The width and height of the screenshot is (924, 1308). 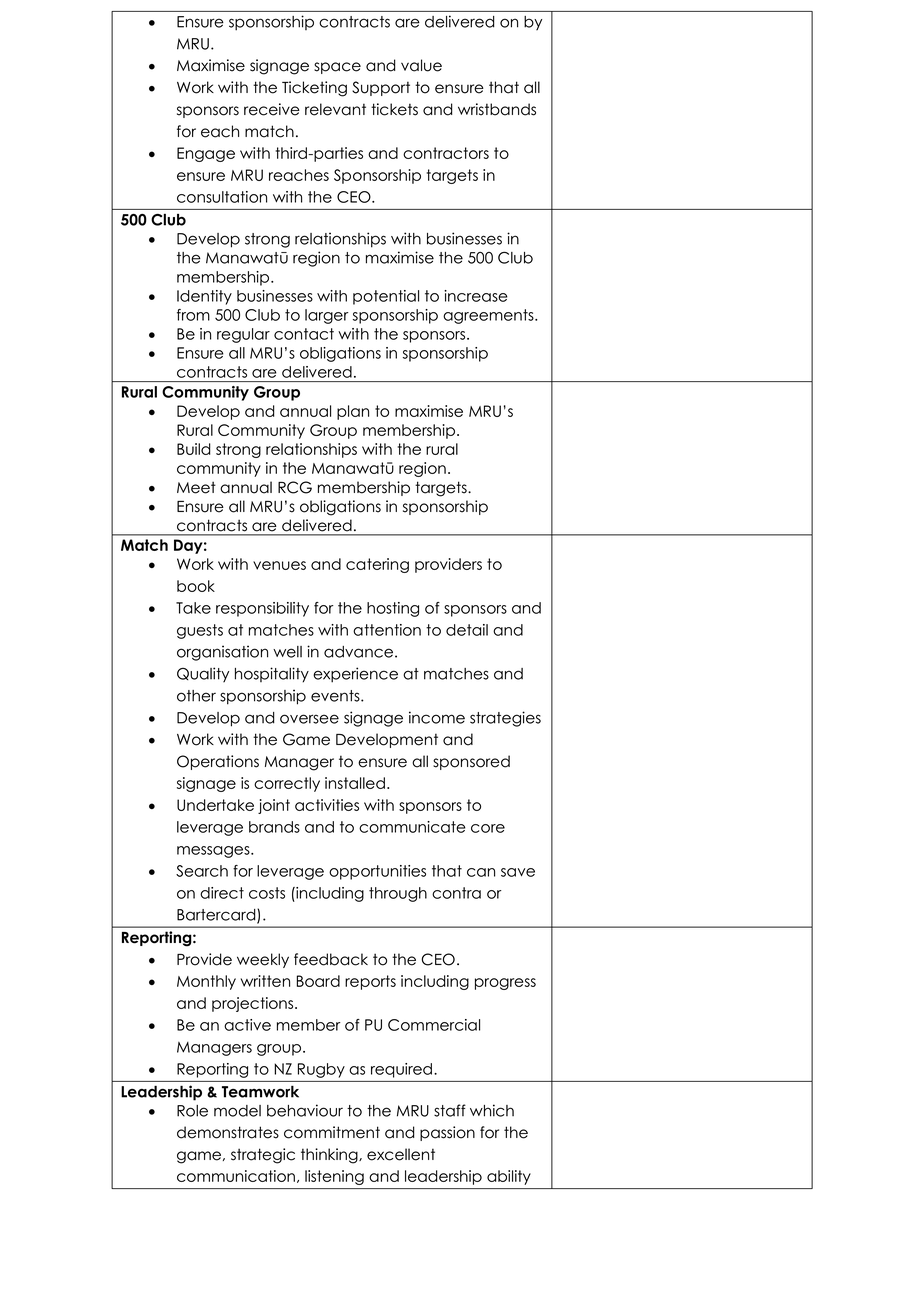 What do you see at coordinates (272, 109) in the screenshot?
I see `receive` at bounding box center [272, 109].
